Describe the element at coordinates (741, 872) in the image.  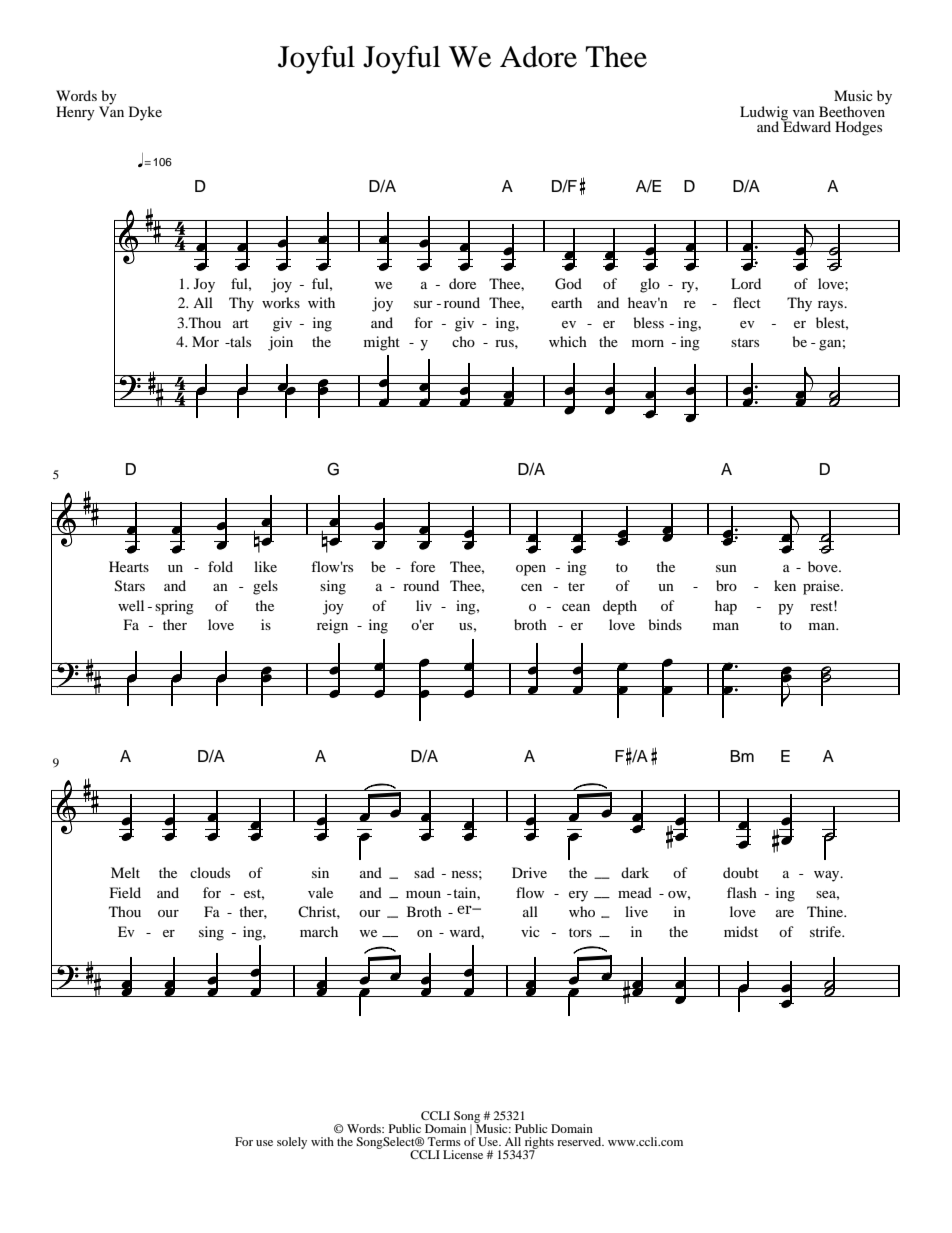
I see `doubt` at that location.
